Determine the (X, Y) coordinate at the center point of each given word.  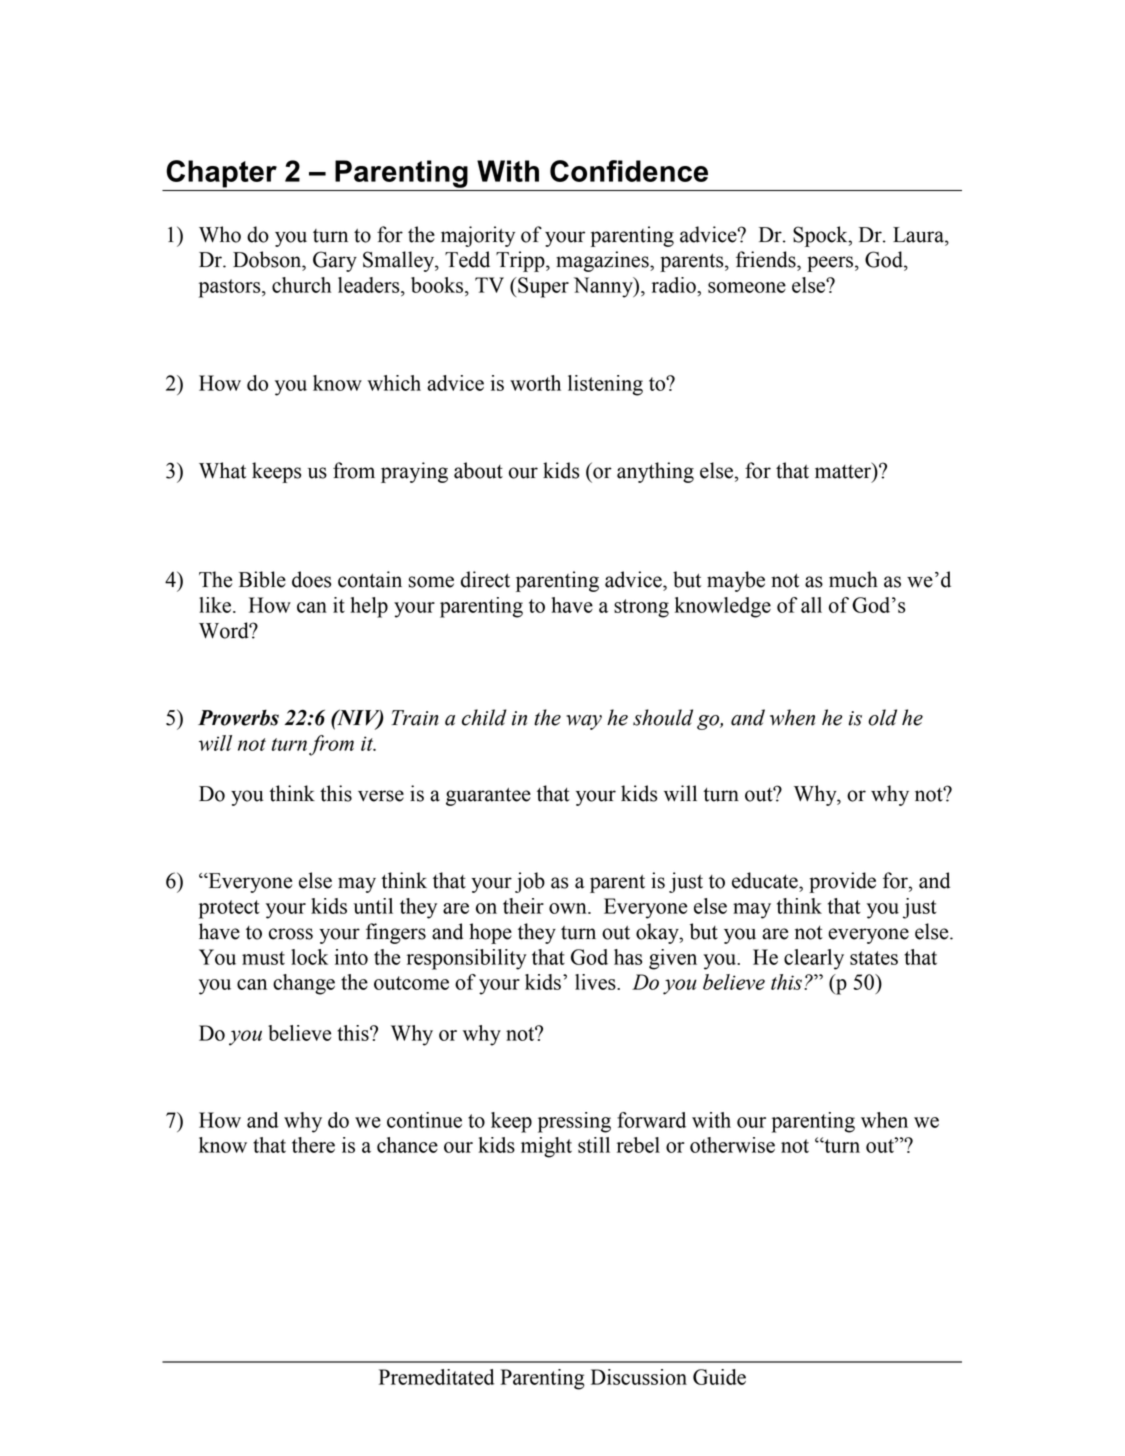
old (882, 717)
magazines (603, 261)
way (584, 722)
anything (655, 472)
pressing (574, 1122)
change (304, 984)
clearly (814, 959)
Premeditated (436, 1377)
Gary (335, 261)
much (853, 579)
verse (381, 796)
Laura (919, 235)
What (222, 470)
